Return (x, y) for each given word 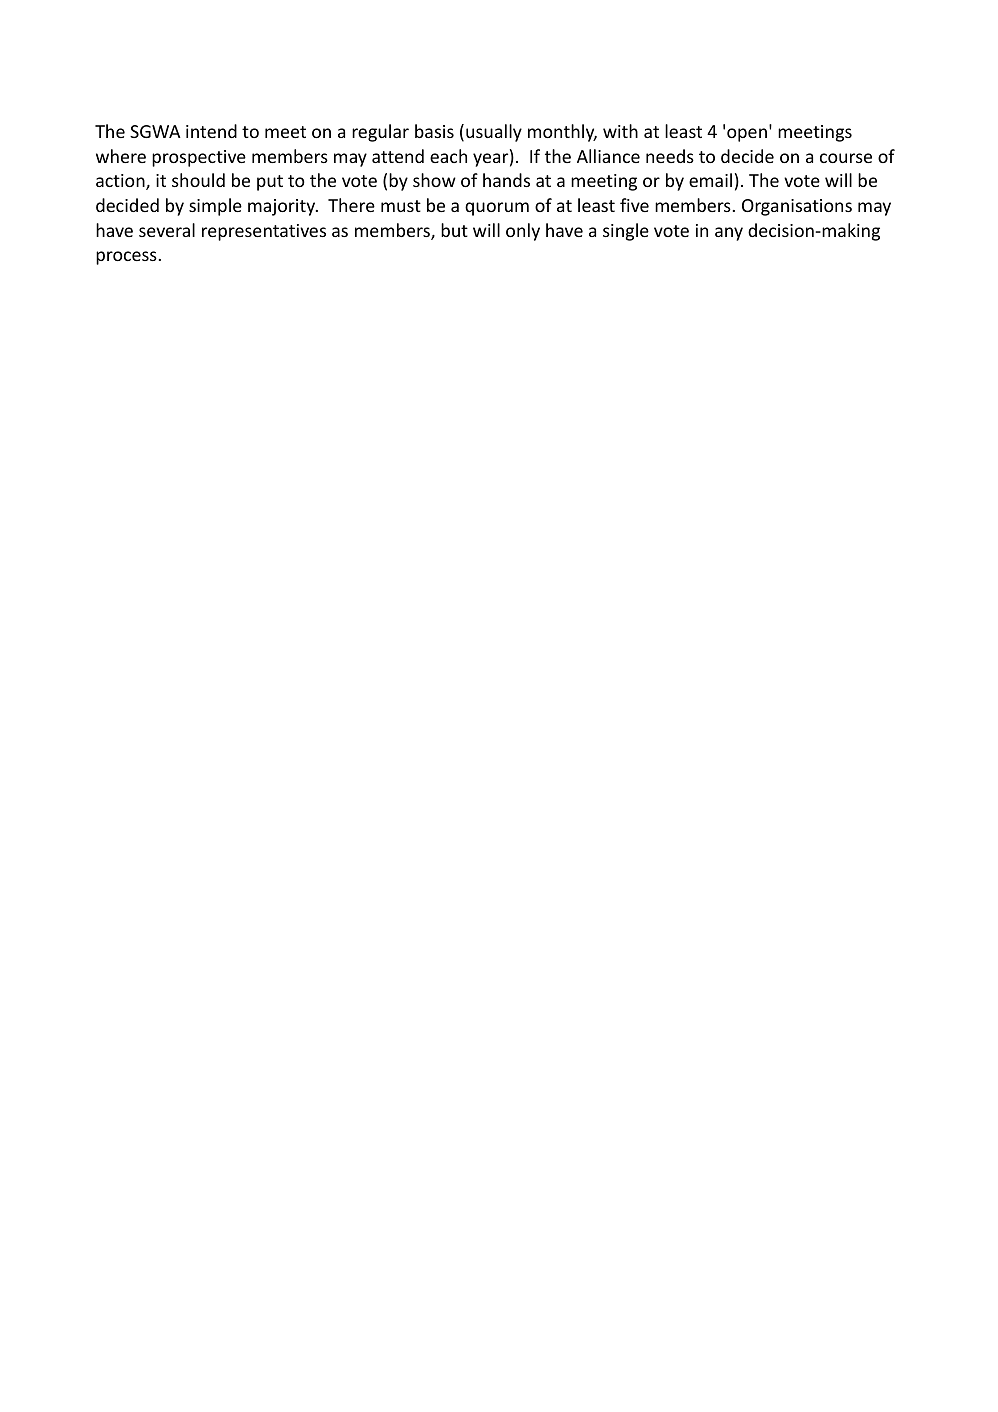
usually (494, 133)
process (126, 258)
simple (215, 207)
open (747, 135)
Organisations (797, 207)
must (401, 206)
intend (211, 131)
